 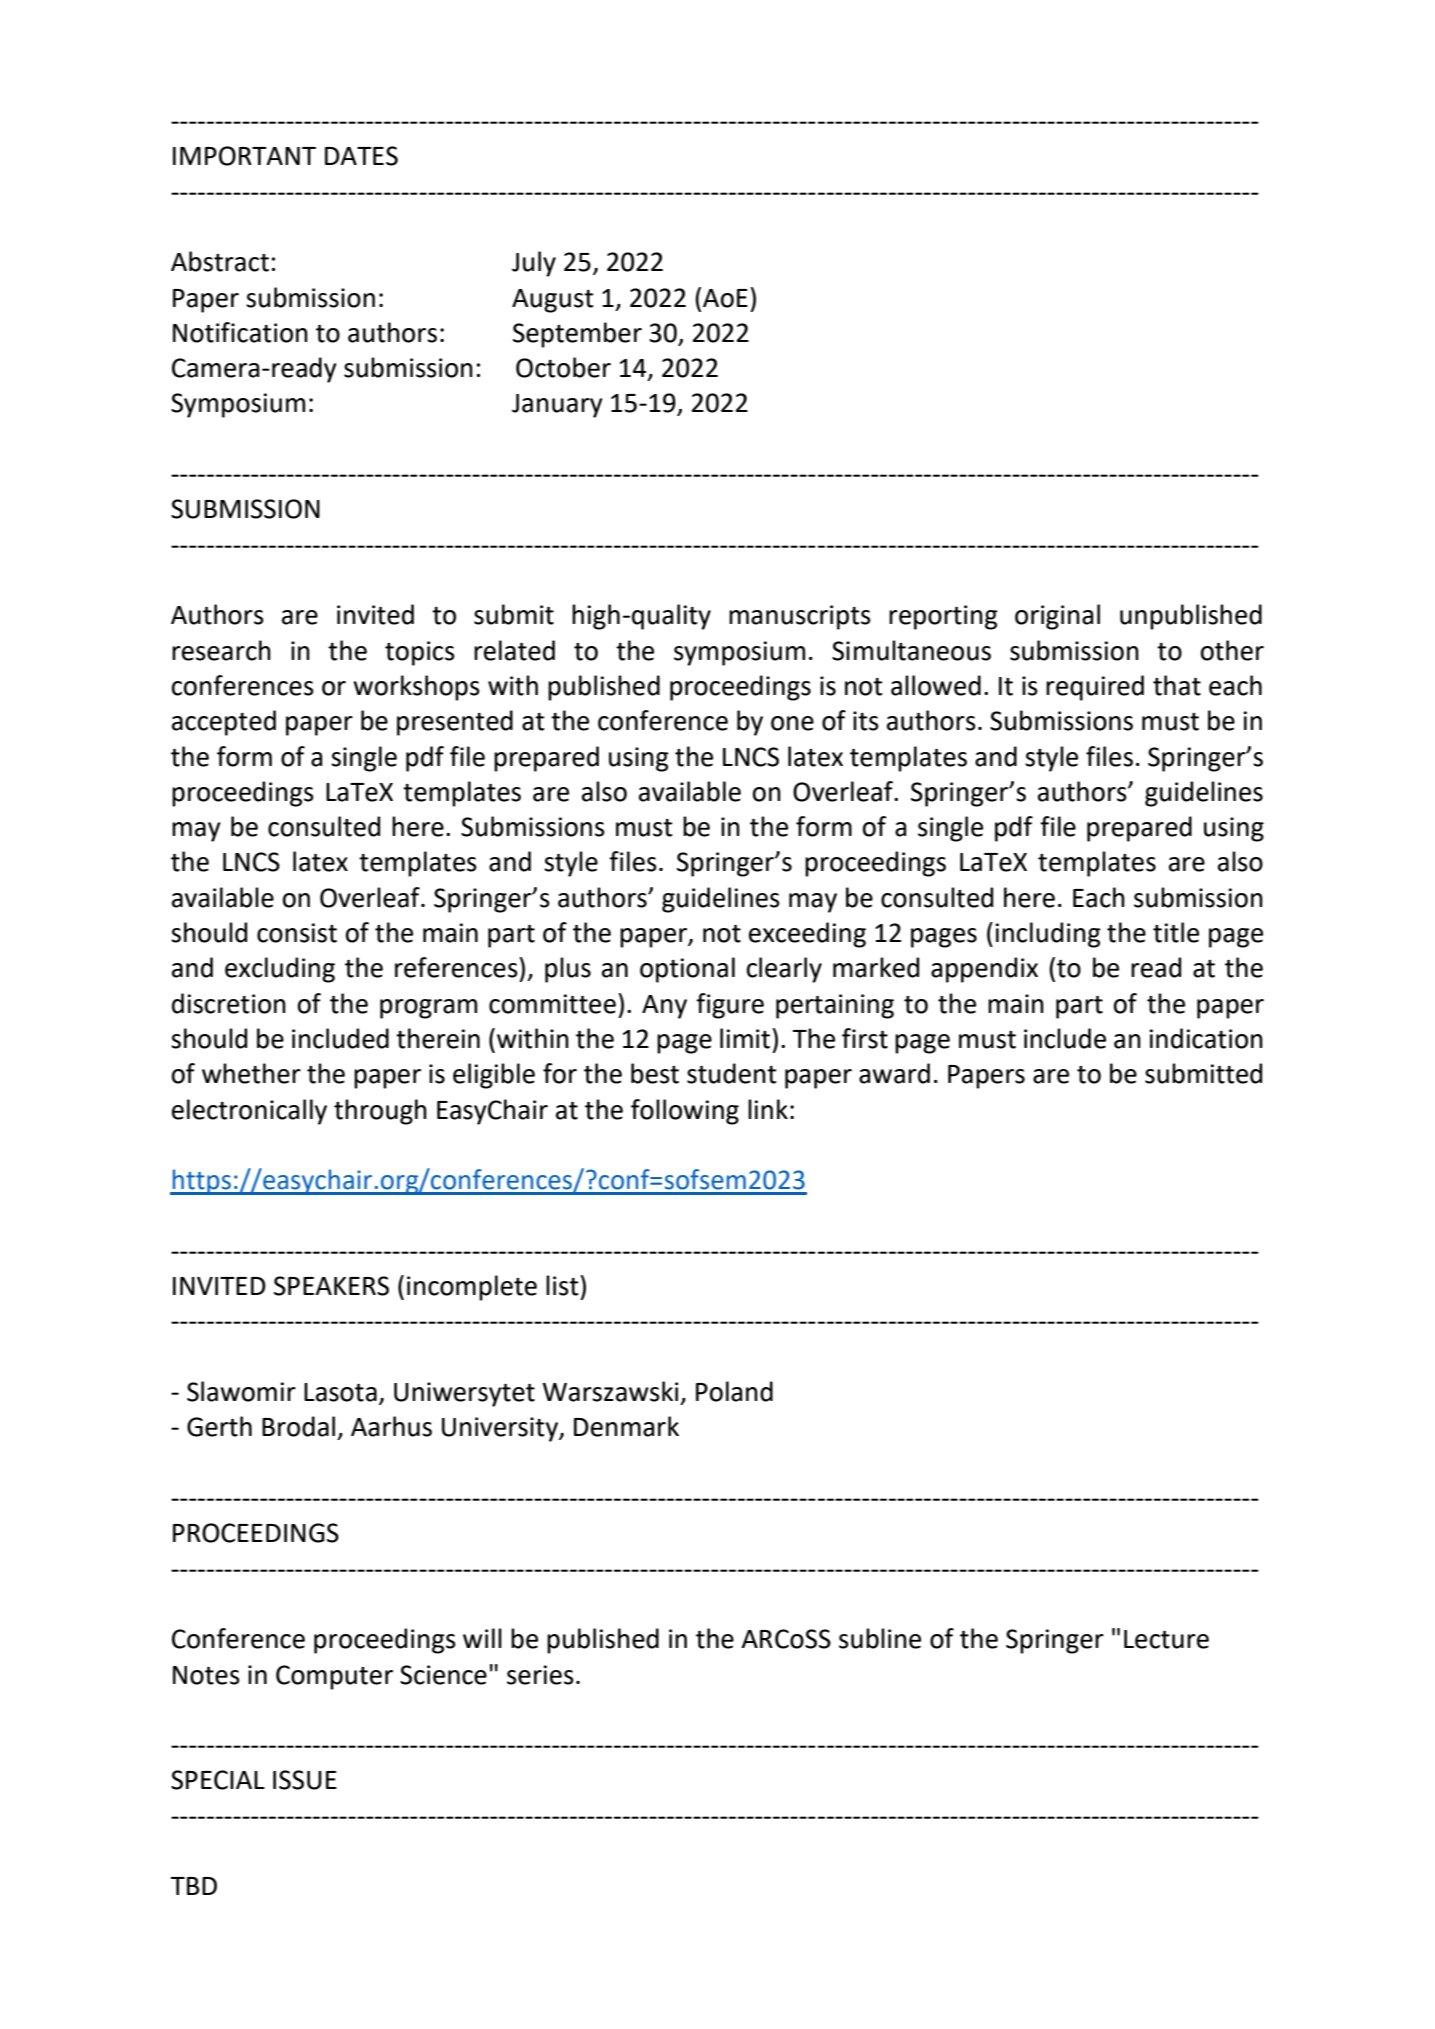 I want to click on excluding, so click(x=280, y=970).
